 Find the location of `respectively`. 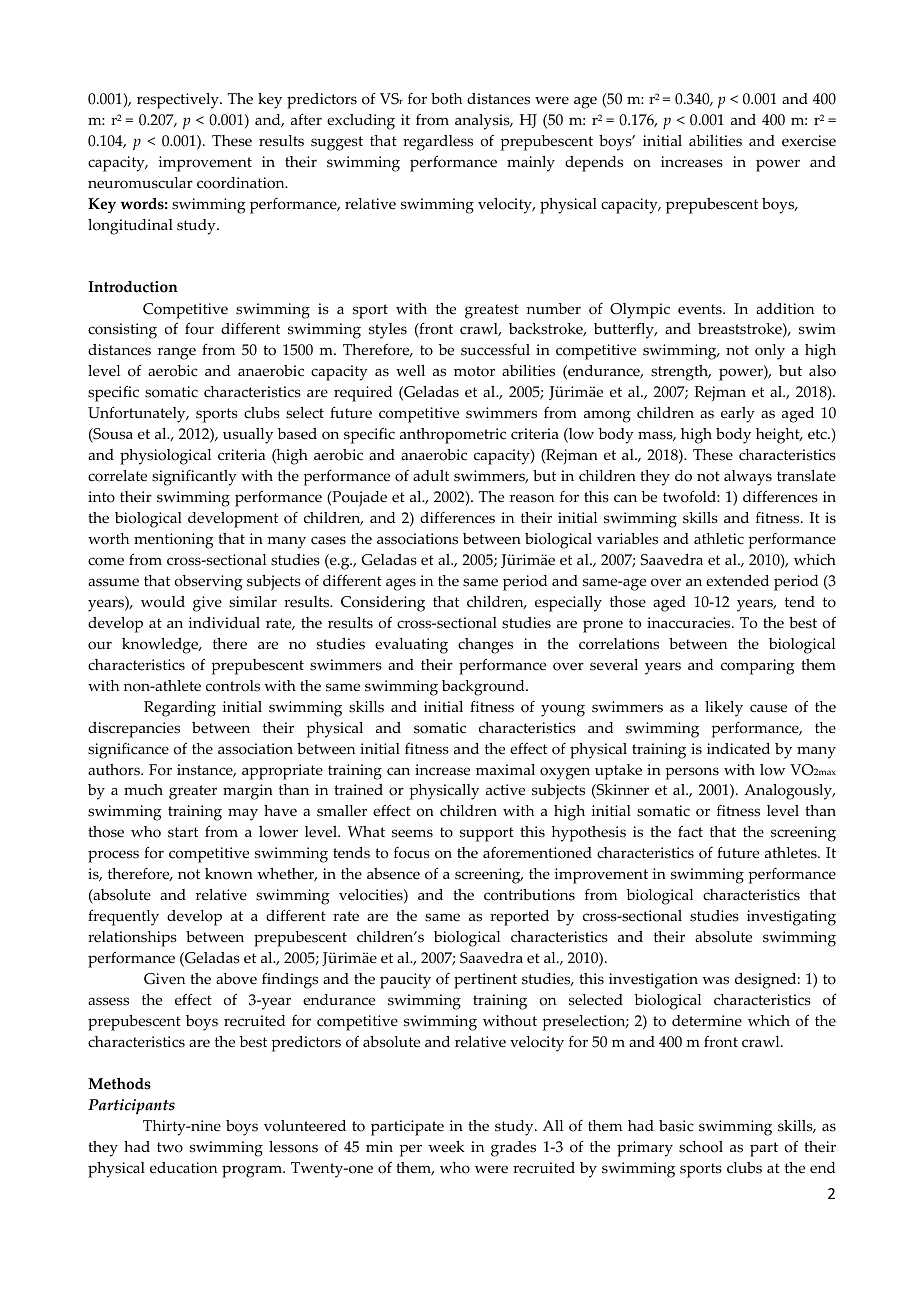

respectively is located at coordinates (179, 101).
